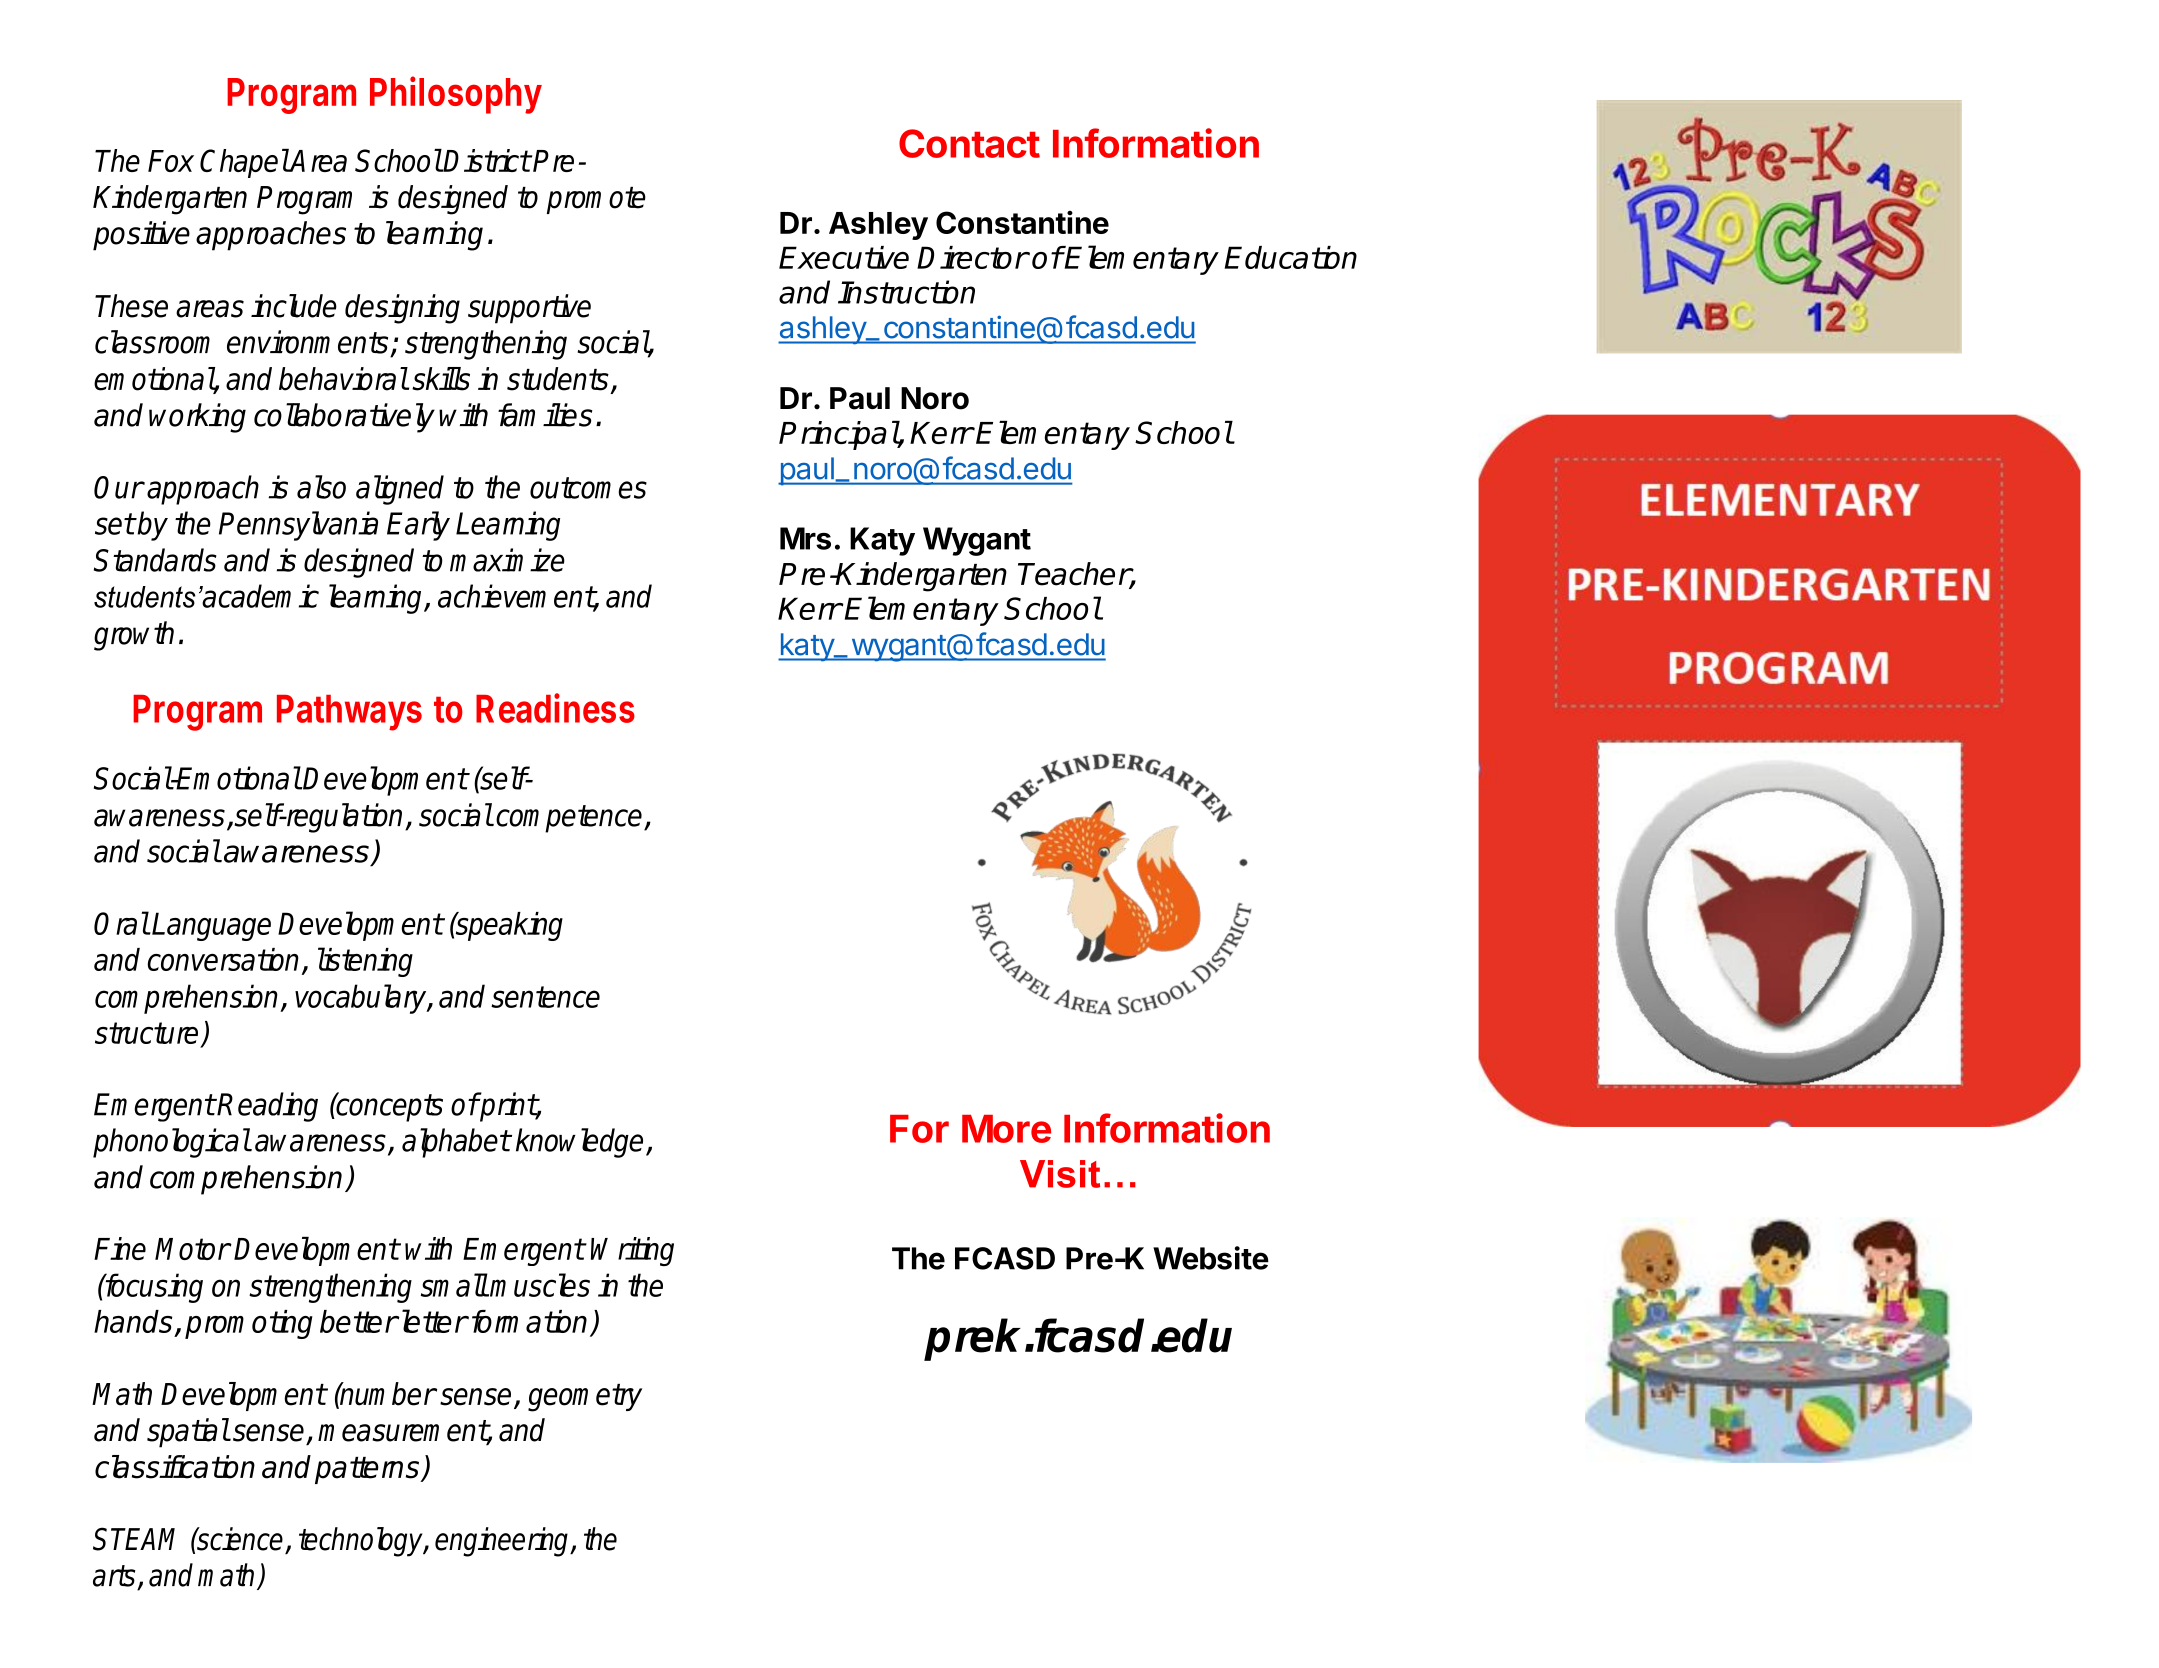 Image resolution: width=2159 pixels, height=1668 pixels. Describe the element at coordinates (596, 200) in the document. I see `promote` at that location.
